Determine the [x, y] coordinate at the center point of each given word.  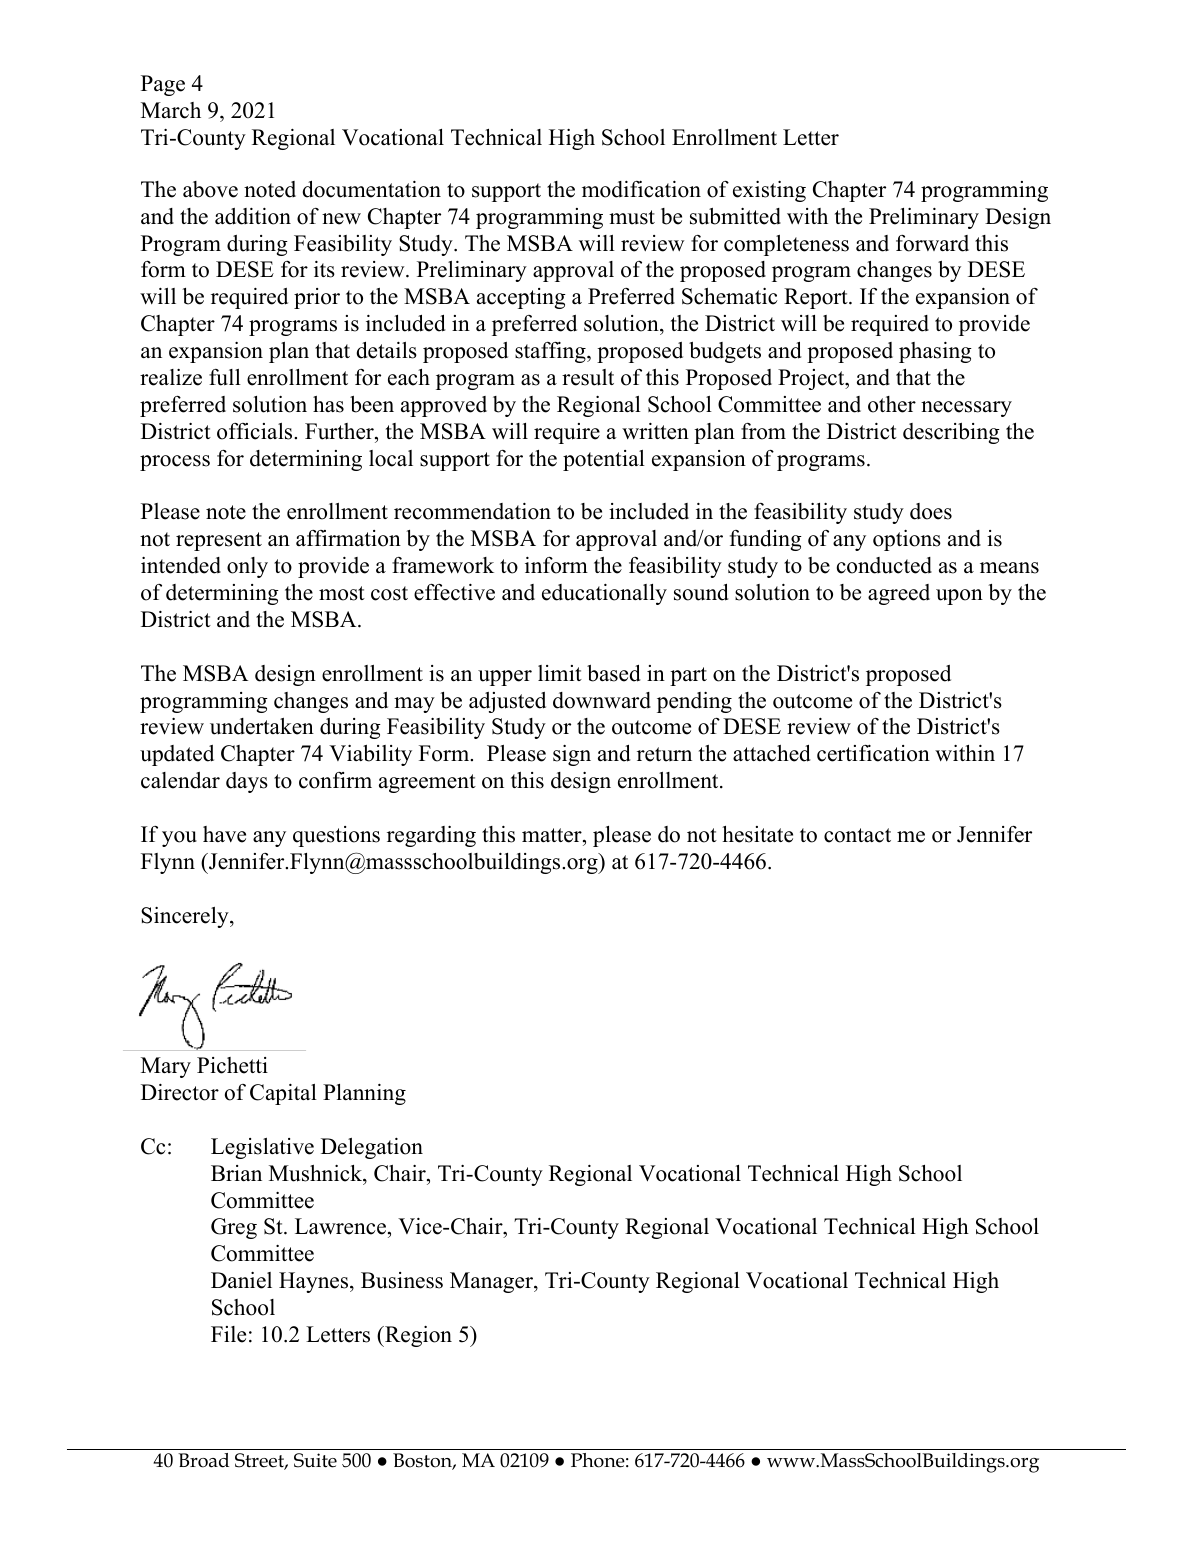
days [247, 782]
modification [641, 189]
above [210, 189]
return [664, 754]
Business [402, 1280]
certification [873, 753]
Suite [315, 1460]
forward [932, 243]
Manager [492, 1282]
